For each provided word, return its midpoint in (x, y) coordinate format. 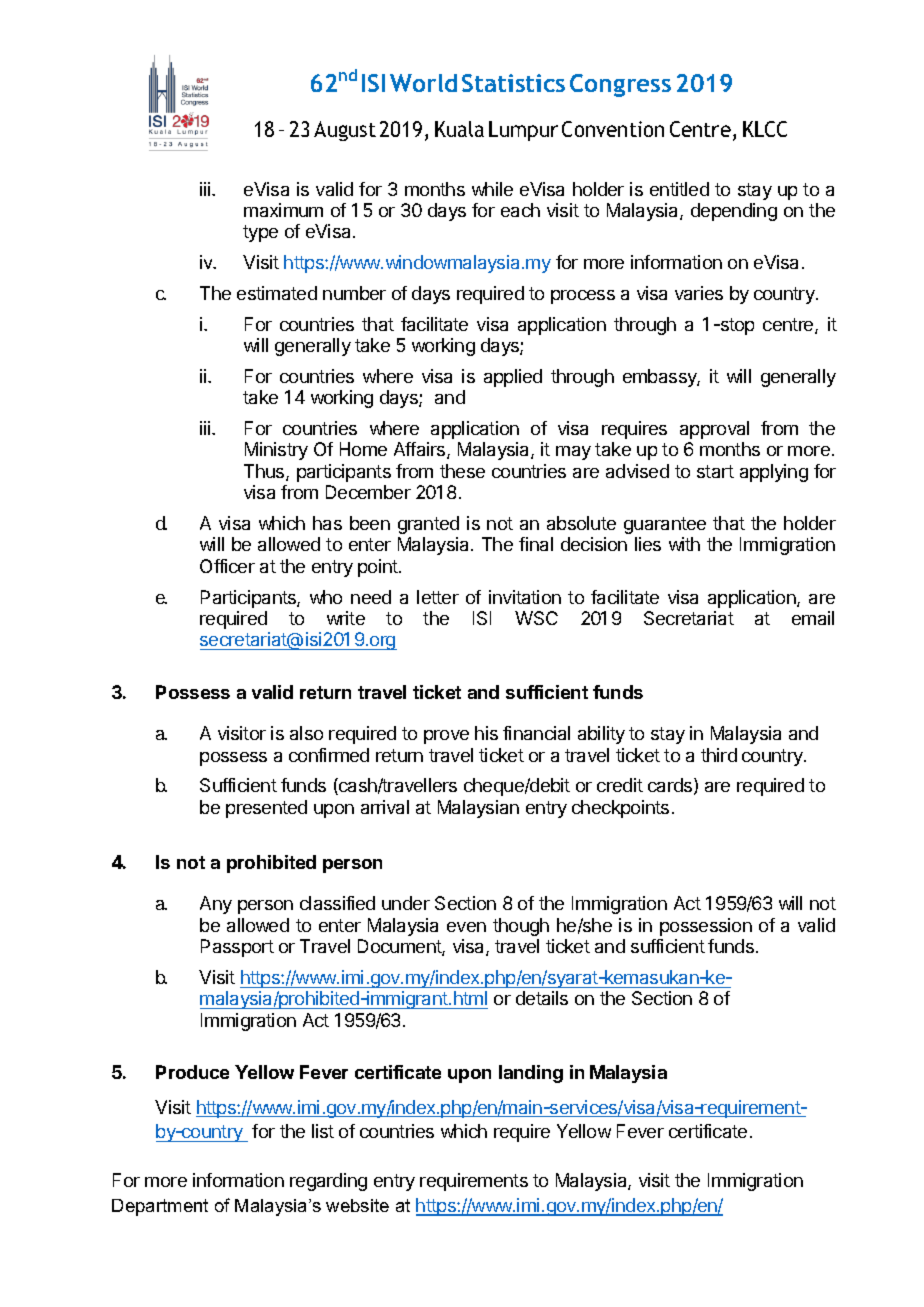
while (492, 189)
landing (531, 1074)
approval (714, 430)
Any (216, 905)
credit (620, 785)
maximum (283, 210)
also (306, 733)
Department (160, 1207)
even (466, 927)
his (486, 733)
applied (513, 378)
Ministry (276, 451)
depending (734, 212)
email (813, 618)
